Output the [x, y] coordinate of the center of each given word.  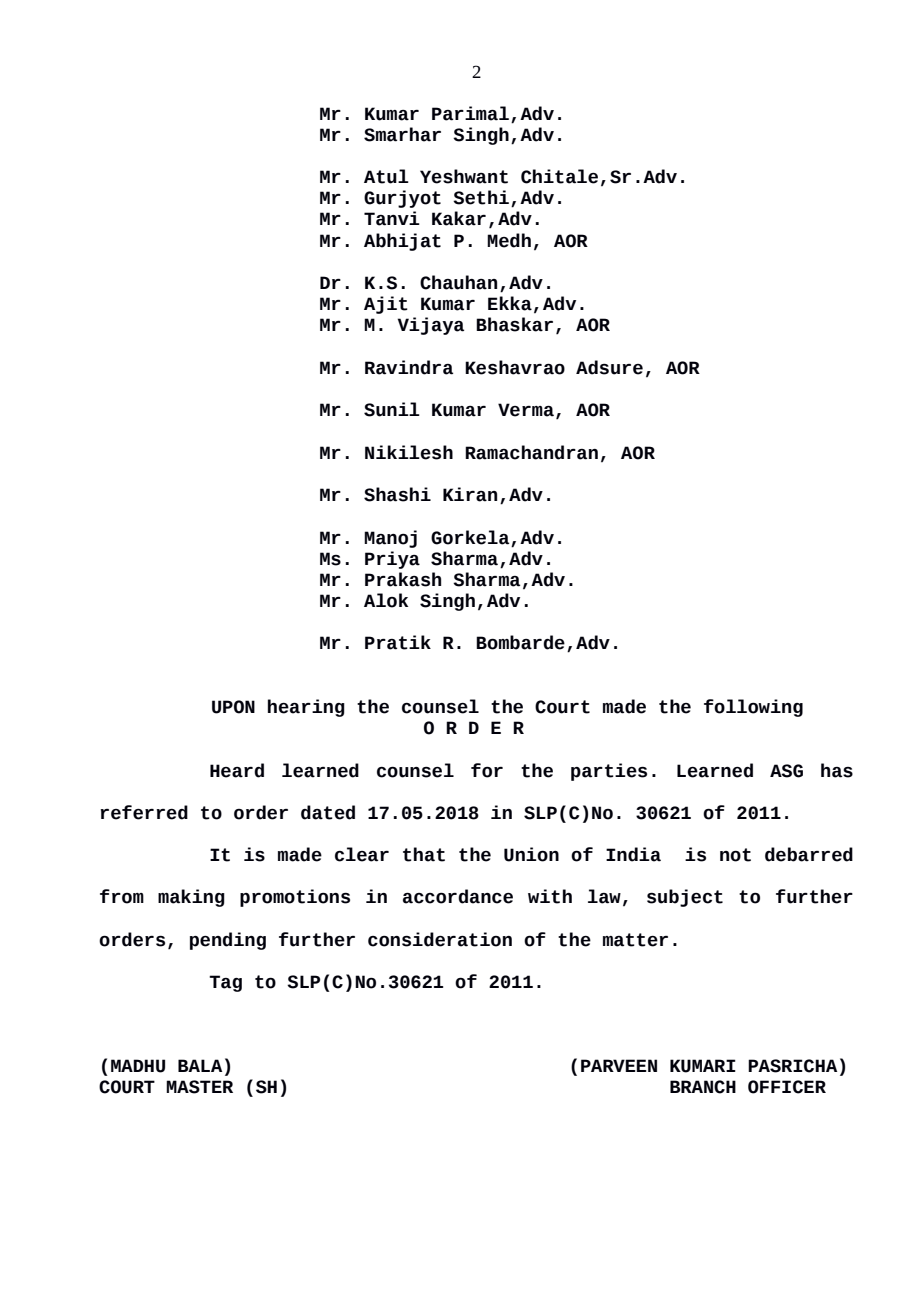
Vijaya [431, 326]
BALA [200, 1065]
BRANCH [703, 1087]
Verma [526, 410]
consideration [440, 939]
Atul [386, 176]
